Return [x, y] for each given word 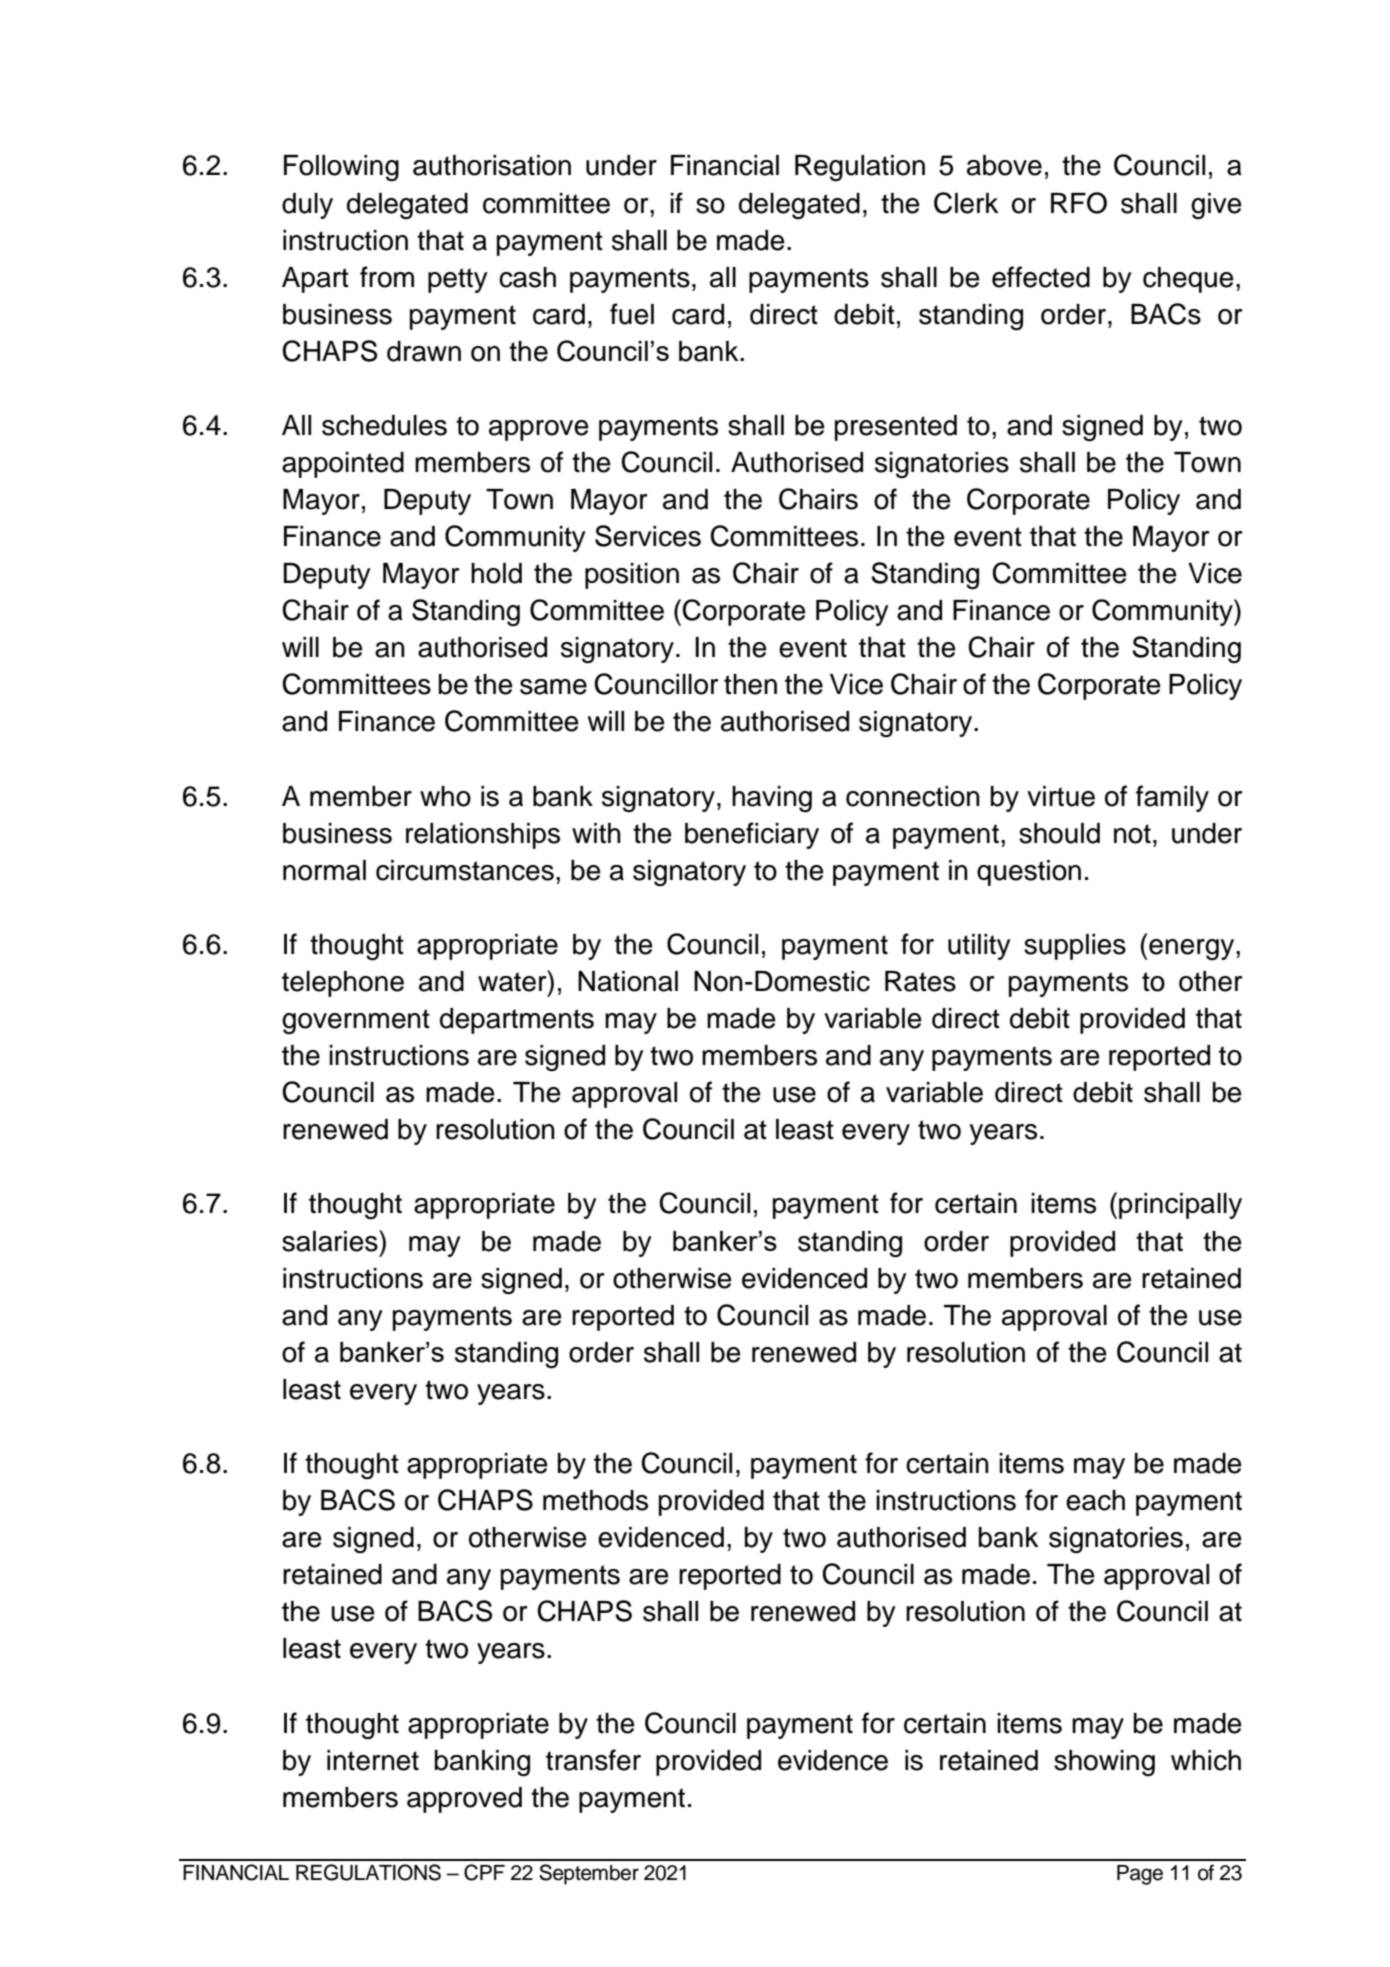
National [628, 981]
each [1095, 1500]
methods [595, 1500]
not [1132, 834]
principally [1180, 1206]
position [632, 576]
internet [373, 1760]
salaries [331, 1241]
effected [1041, 277]
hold [496, 573]
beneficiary [752, 835]
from [387, 277]
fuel [632, 314]
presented [896, 428]
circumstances [465, 870]
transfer [593, 1760]
